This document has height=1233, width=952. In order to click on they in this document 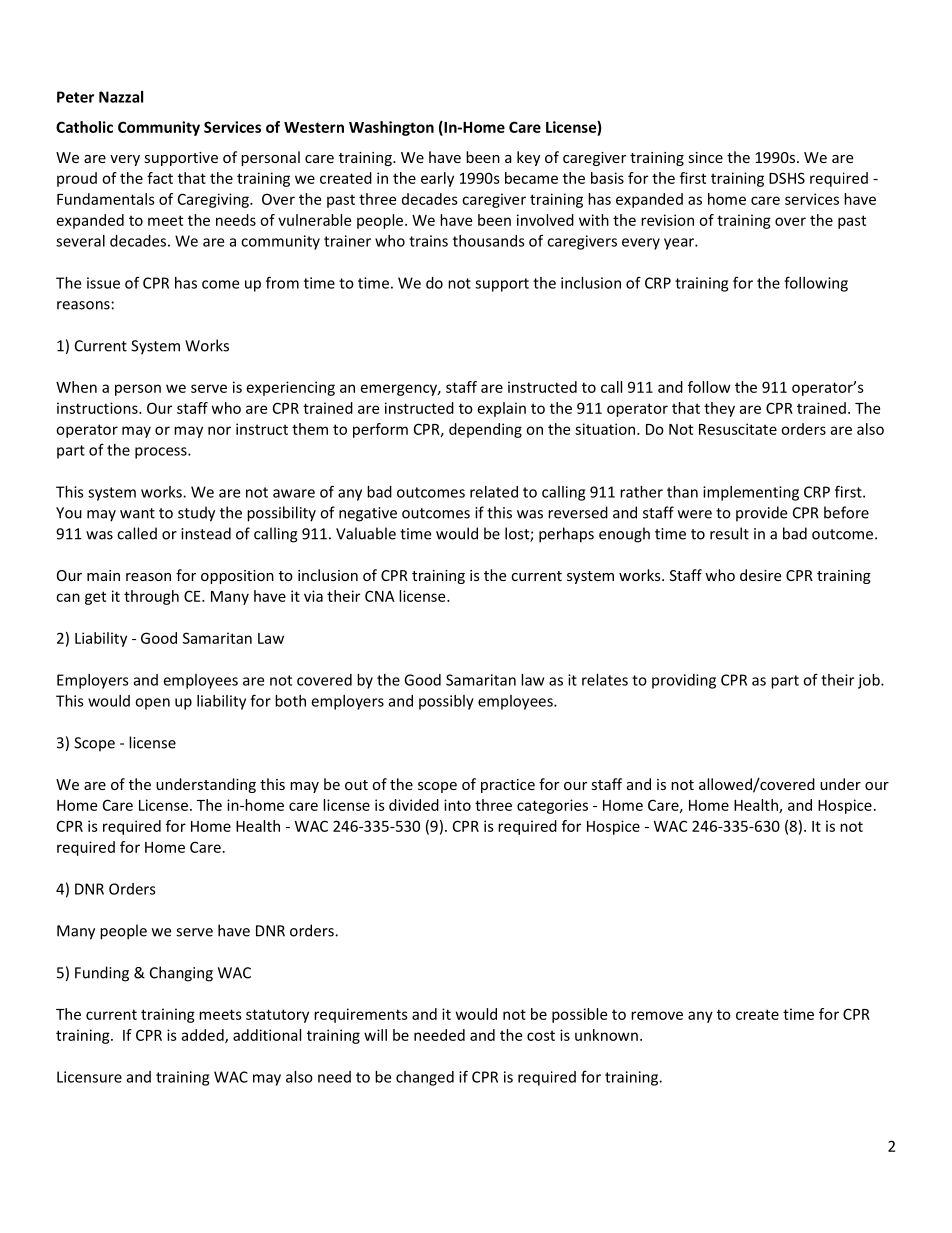, I will do `click(719, 409)`.
